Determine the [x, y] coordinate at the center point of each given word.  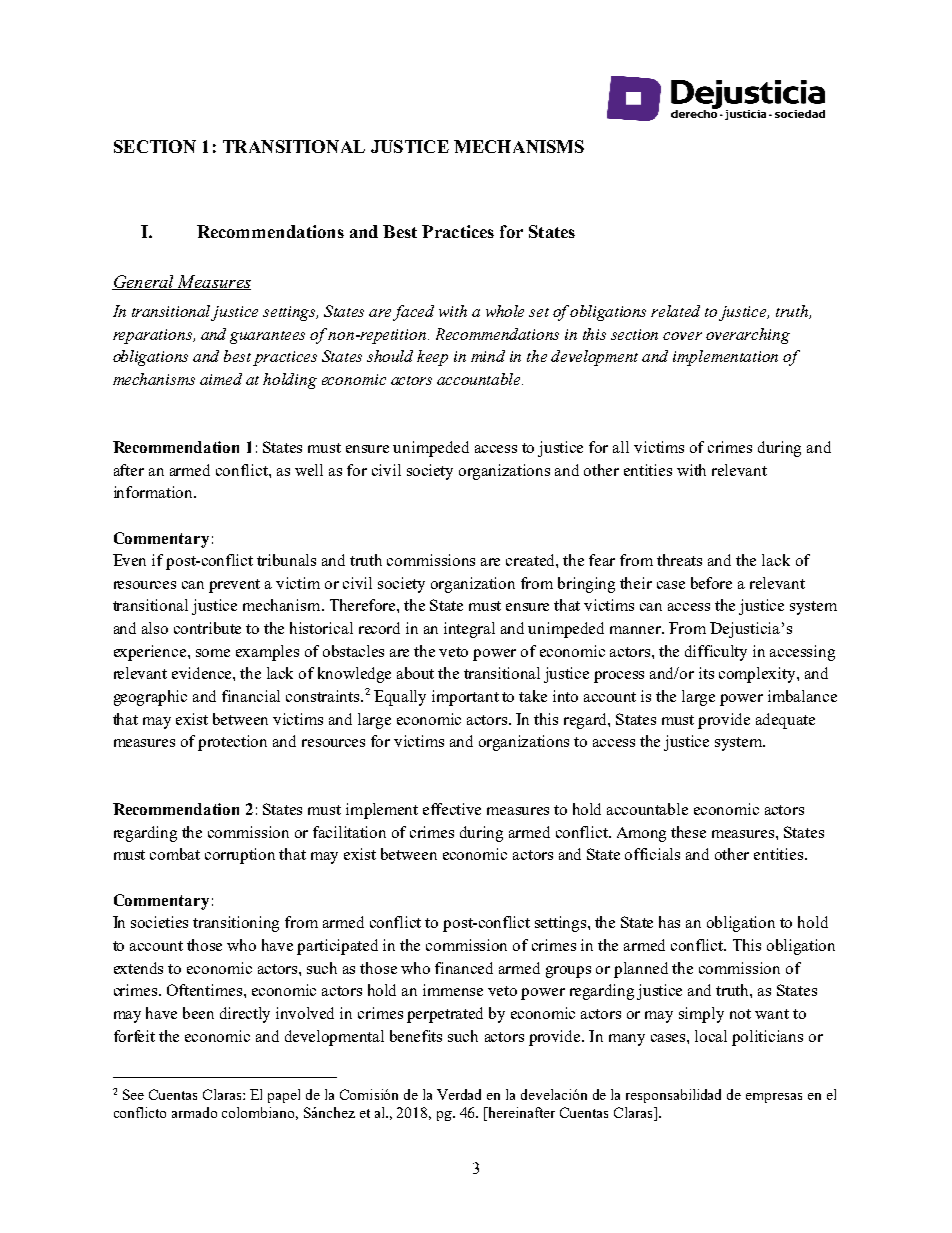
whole [505, 311]
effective [452, 809]
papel [284, 1096]
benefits [416, 1036]
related [675, 311]
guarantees [267, 337]
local [711, 1036]
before [711, 583]
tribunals [286, 560]
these [688, 832]
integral [469, 630]
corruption [240, 856]
